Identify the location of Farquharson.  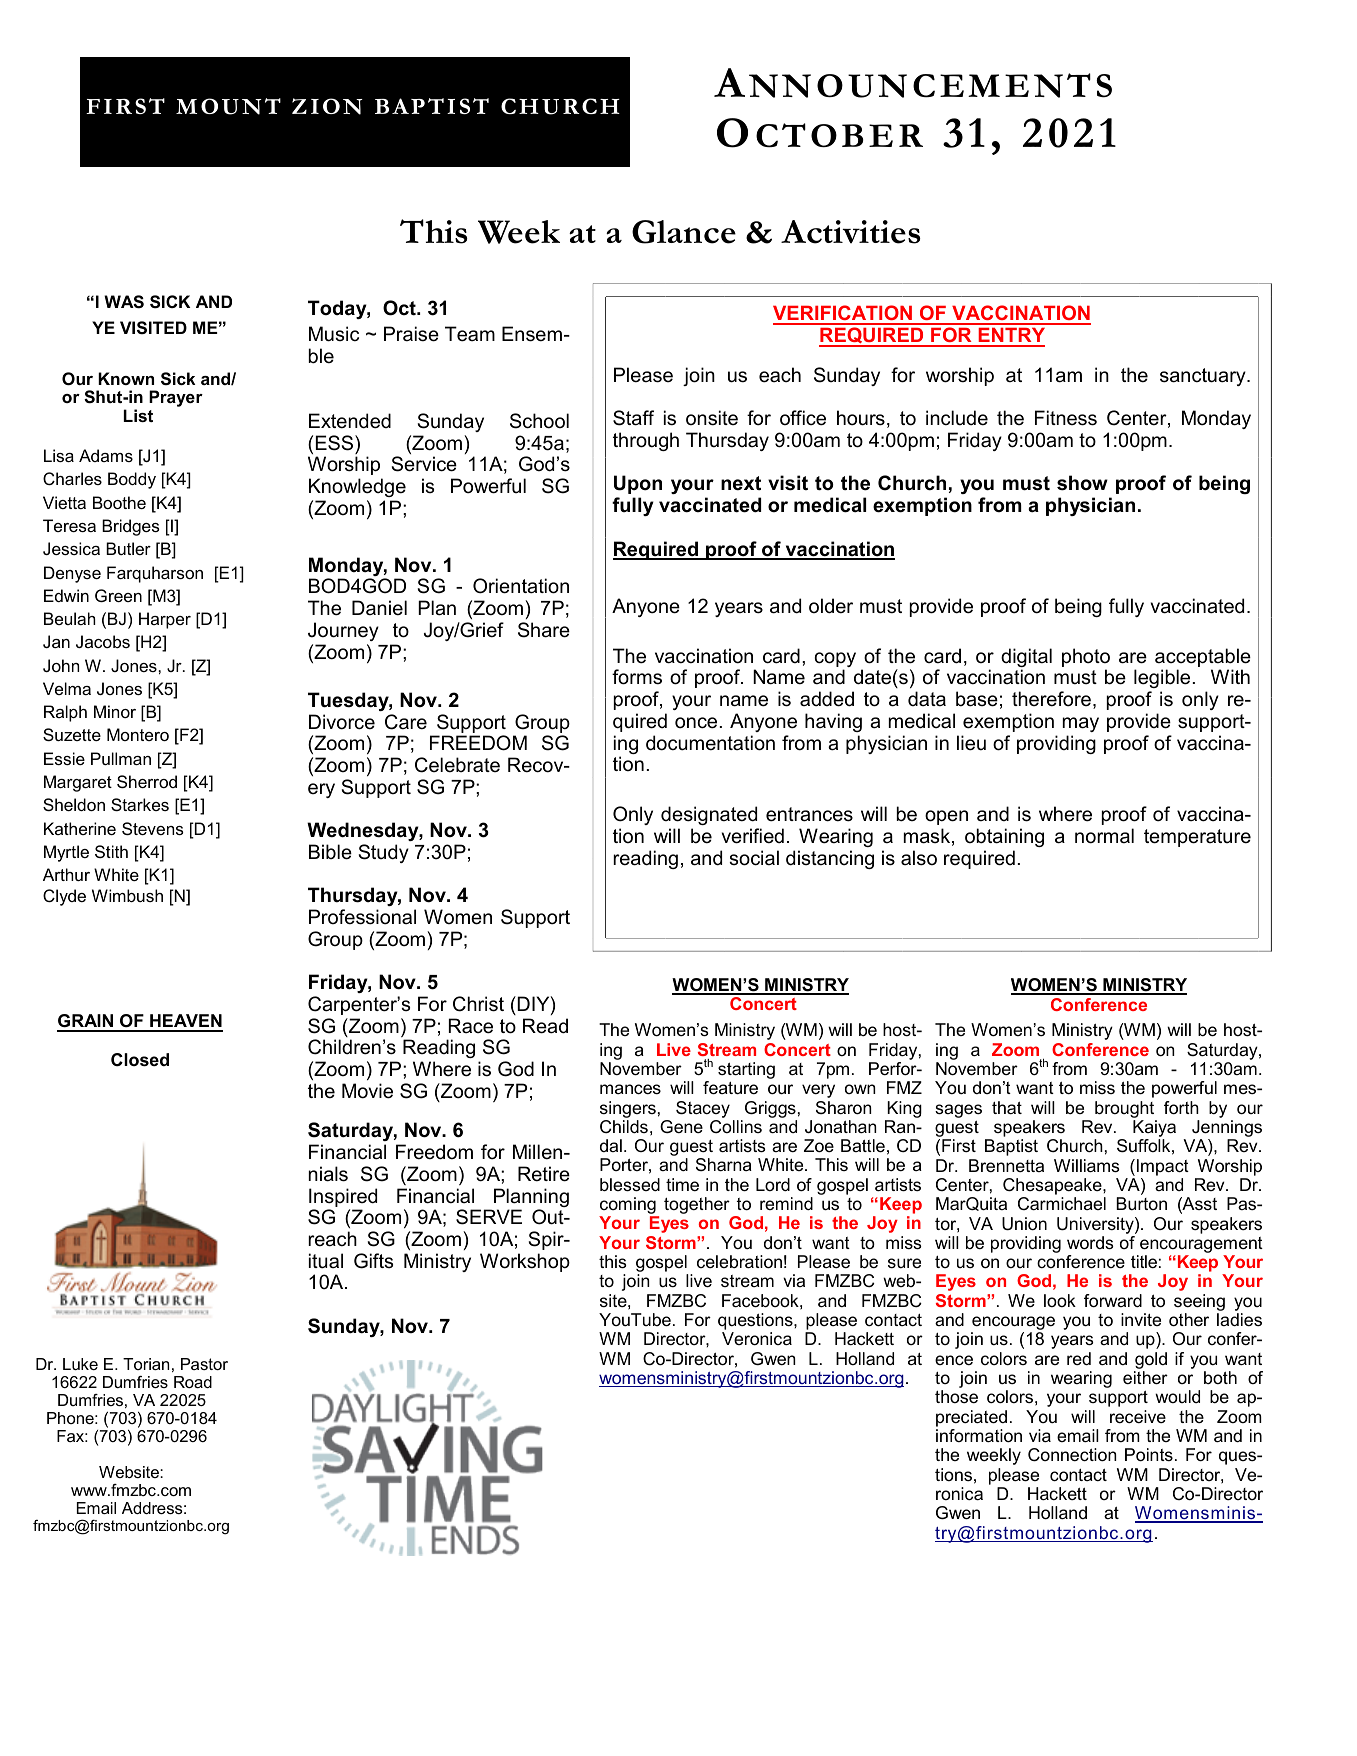
(155, 574).
